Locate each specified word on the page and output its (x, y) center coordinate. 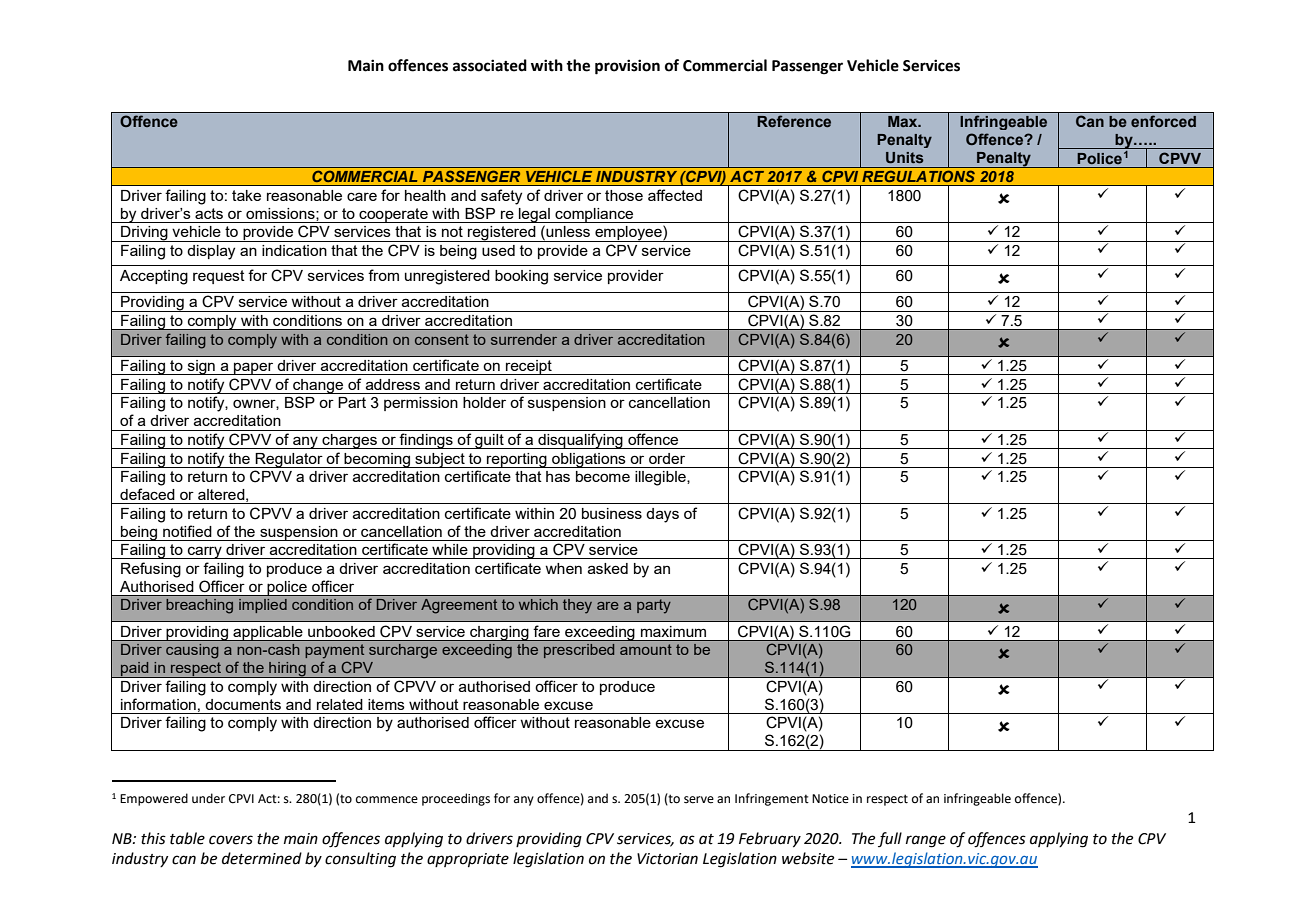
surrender (524, 339)
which (538, 604)
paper (254, 368)
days (662, 515)
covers (231, 840)
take (246, 195)
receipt (529, 367)
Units (905, 157)
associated (490, 65)
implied (263, 606)
